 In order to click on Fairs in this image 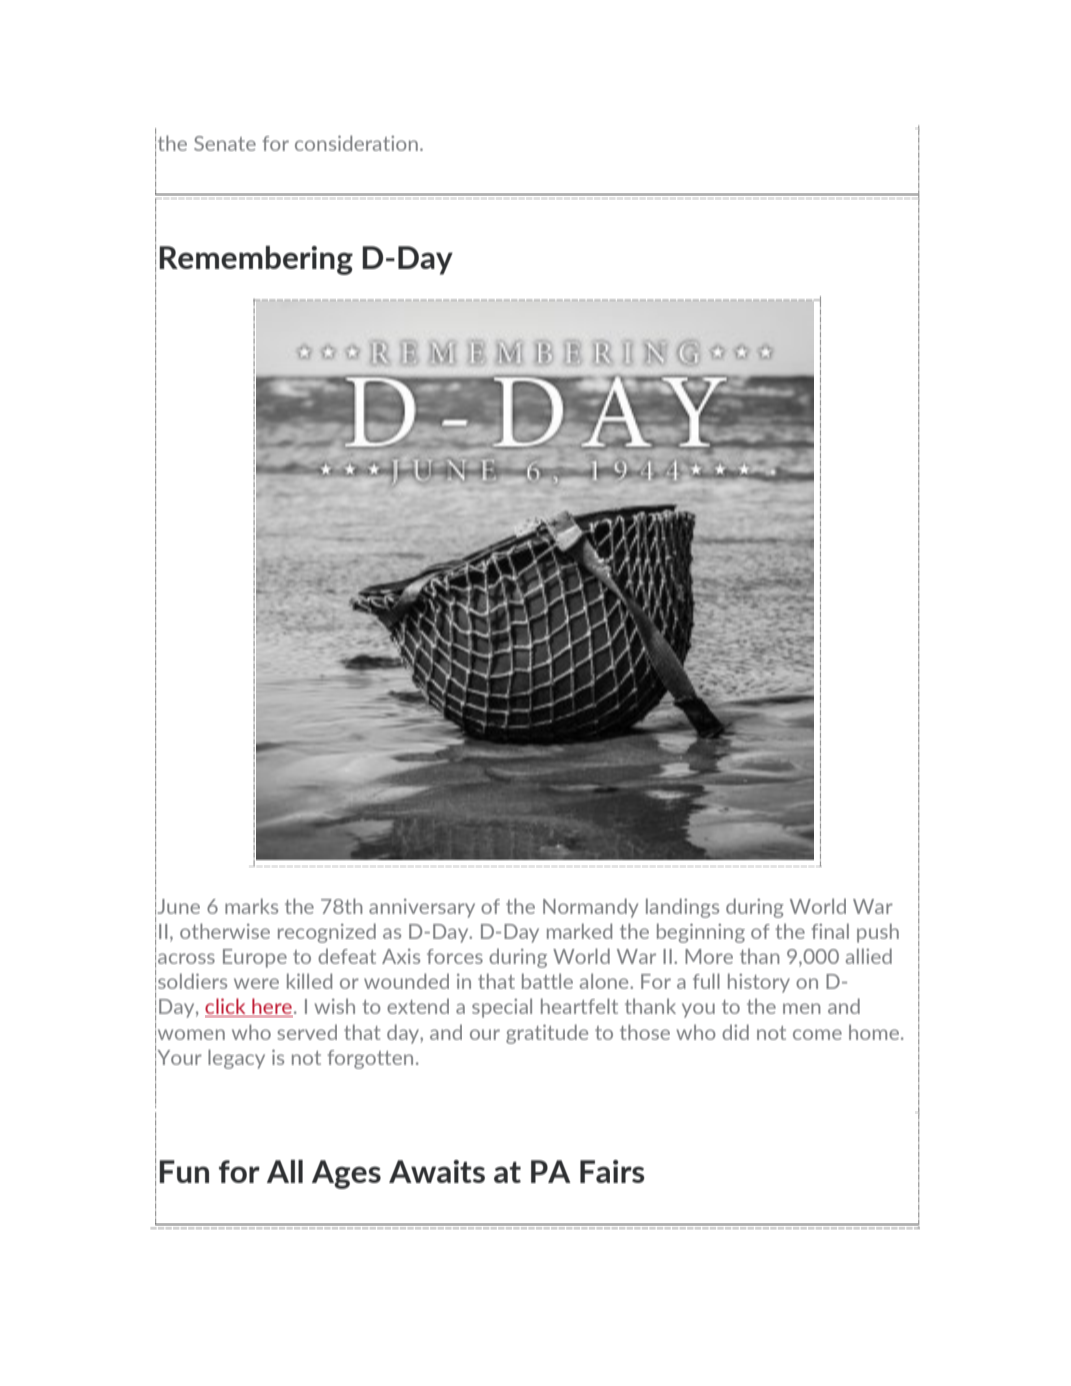, I will do `click(612, 1171)`.
